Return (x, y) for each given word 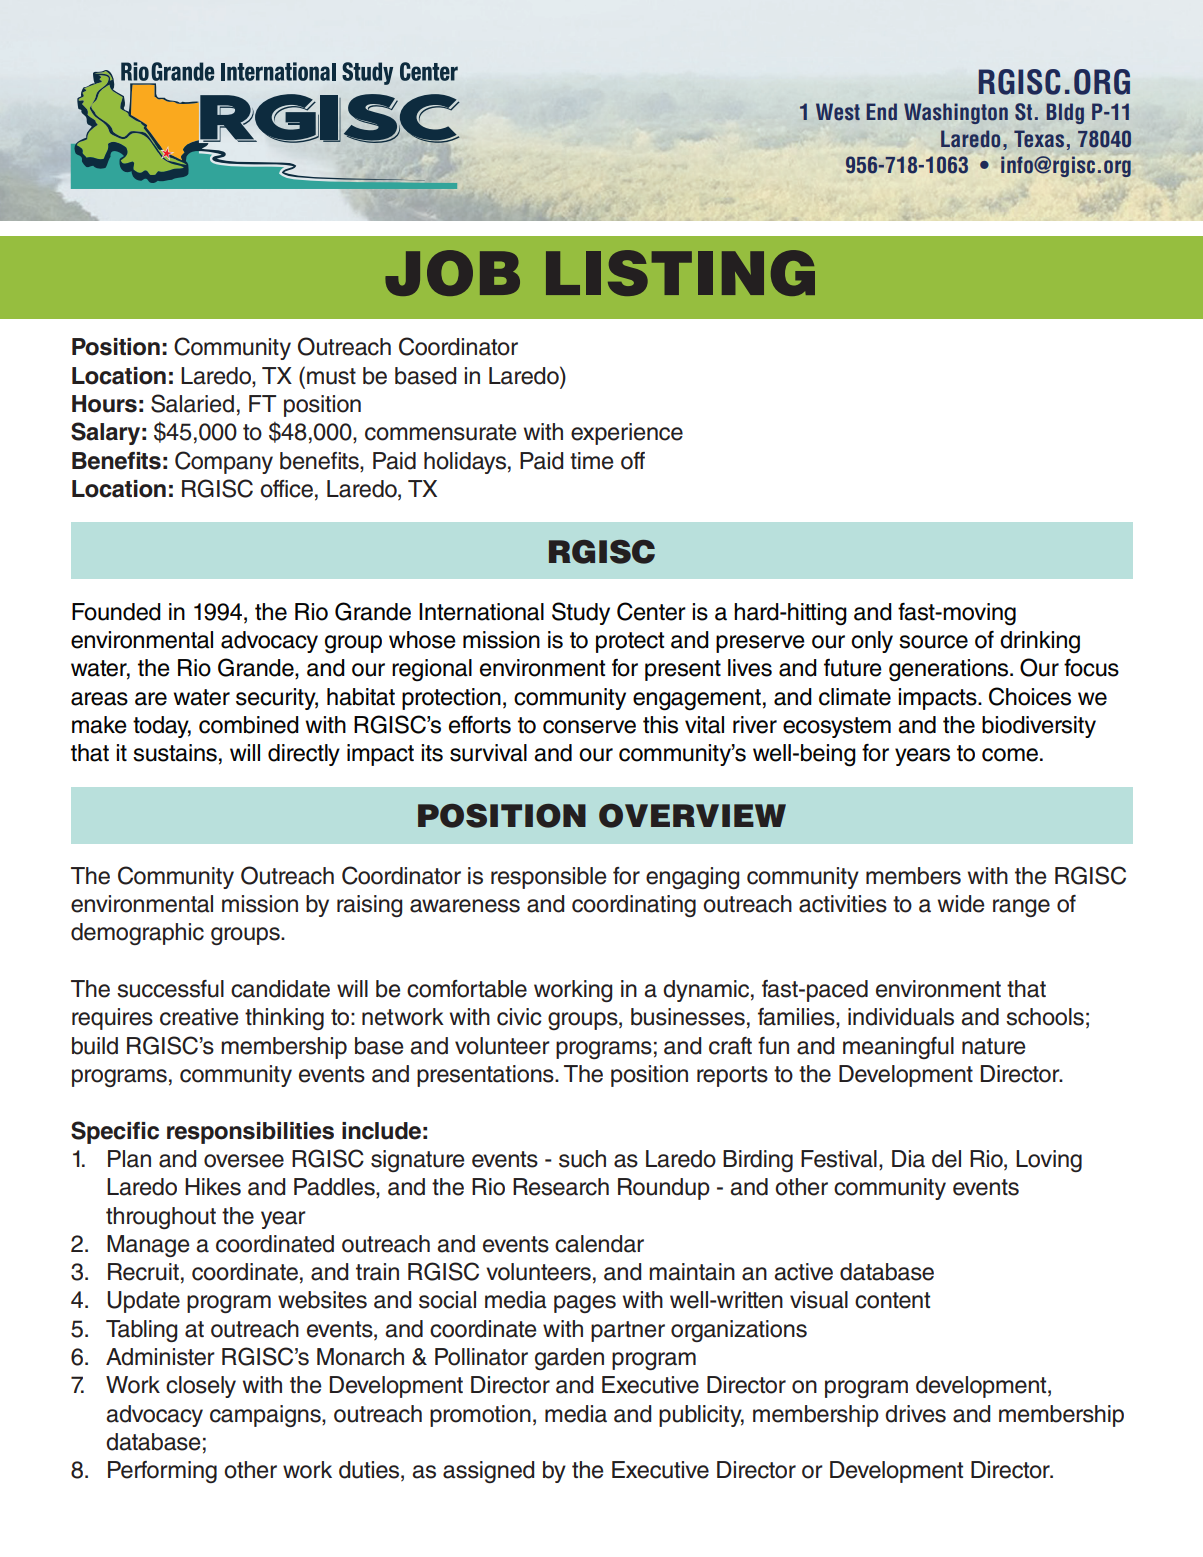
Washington (956, 113)
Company (224, 462)
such (582, 1159)
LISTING (680, 273)
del (946, 1159)
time (592, 461)
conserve (589, 727)
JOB (452, 273)
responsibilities (250, 1133)
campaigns (266, 1416)
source (933, 642)
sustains (175, 753)
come (1010, 755)
